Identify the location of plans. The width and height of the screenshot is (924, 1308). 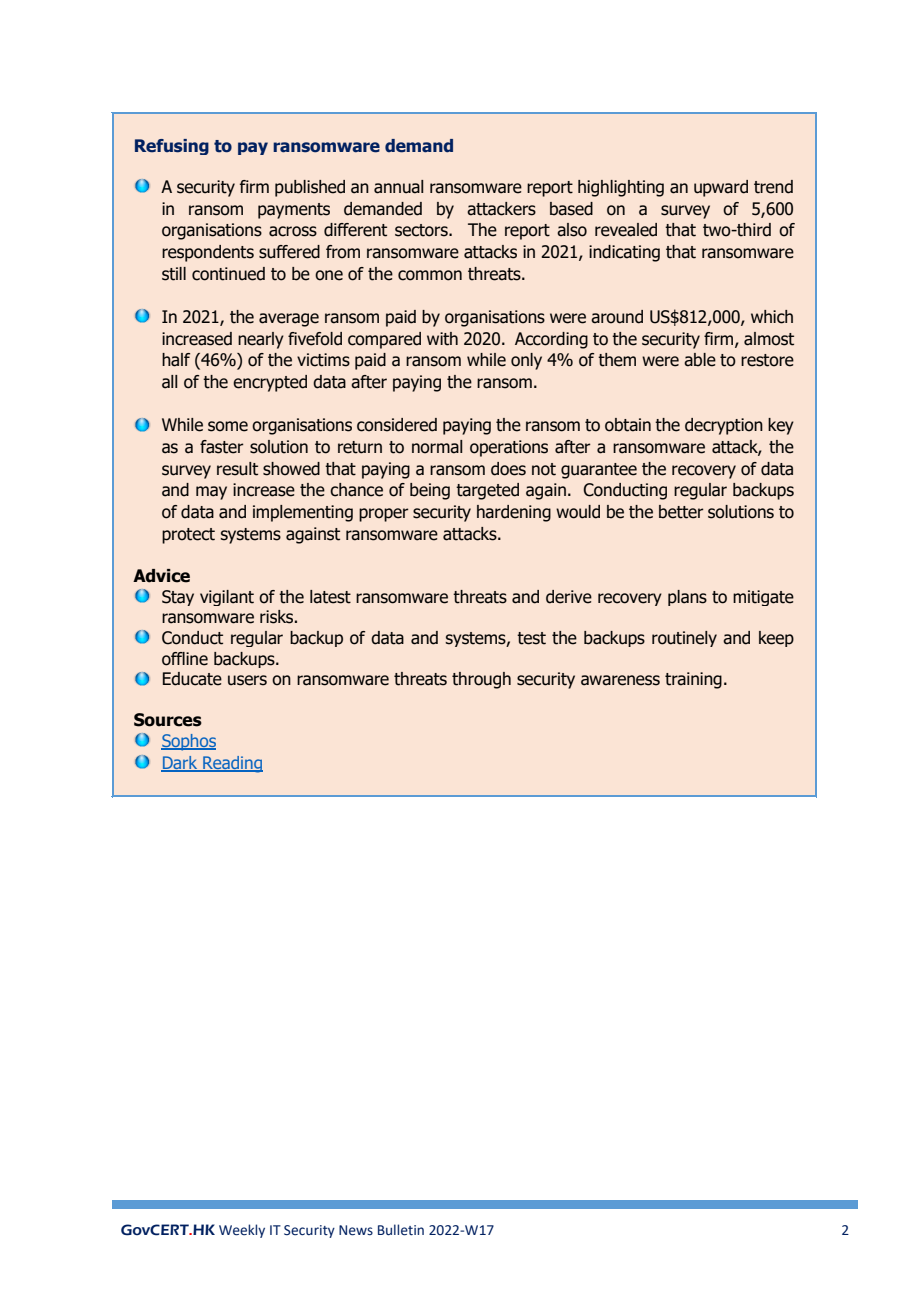
(687, 598).
